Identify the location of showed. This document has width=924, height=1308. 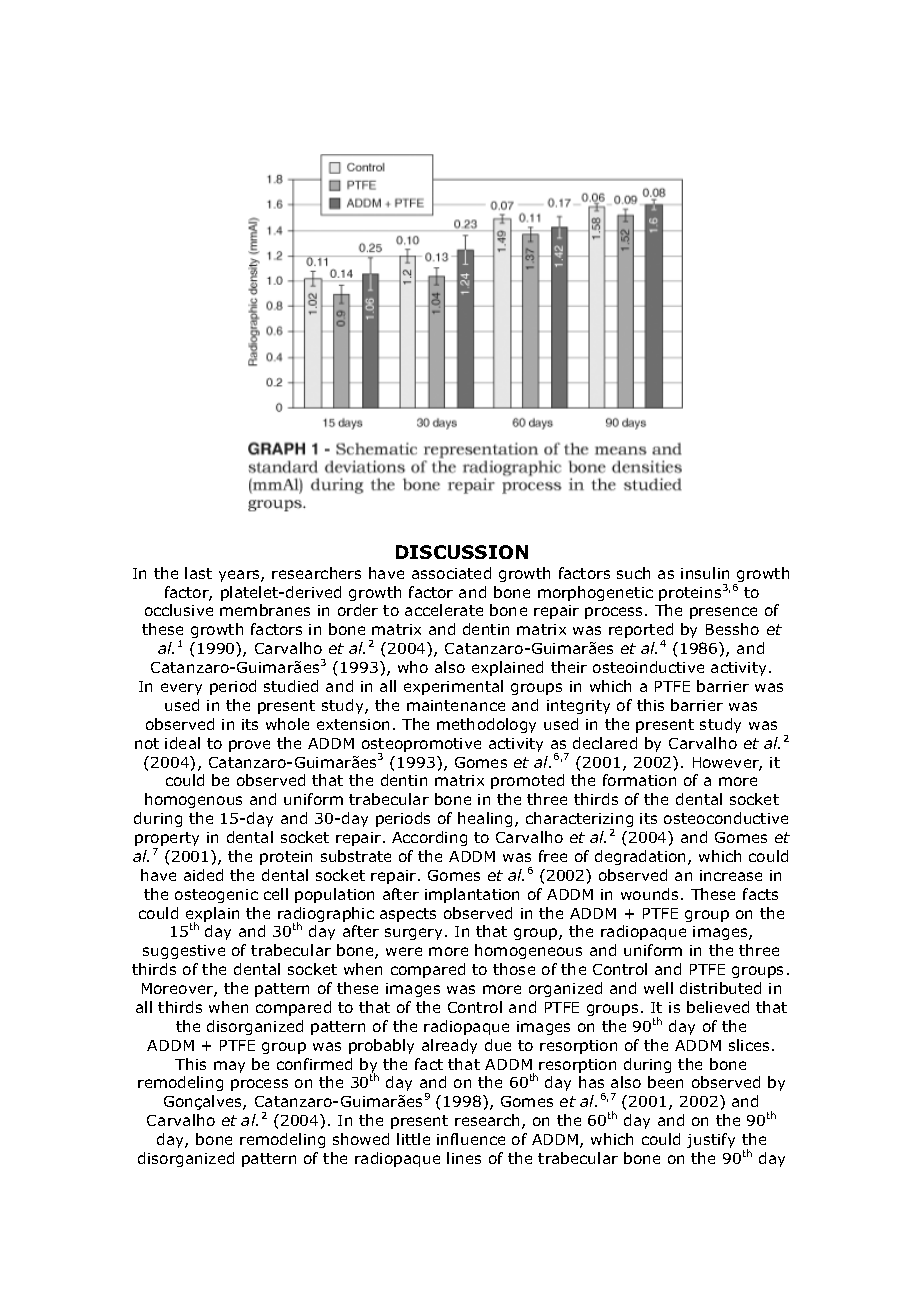
(361, 1139).
